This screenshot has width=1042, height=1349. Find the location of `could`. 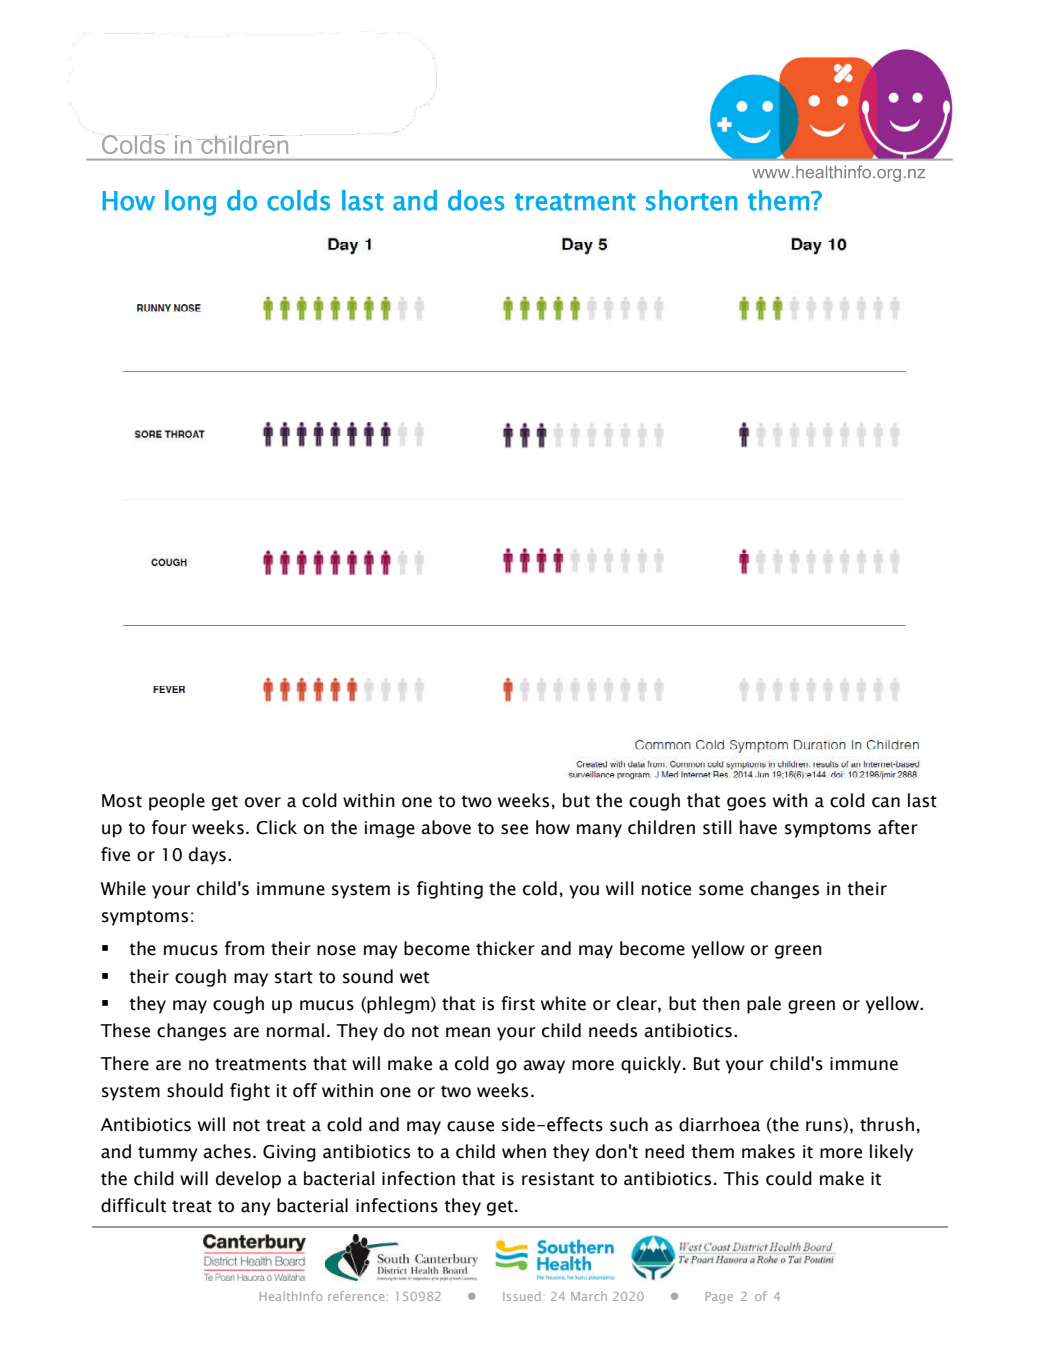

could is located at coordinates (789, 1178).
